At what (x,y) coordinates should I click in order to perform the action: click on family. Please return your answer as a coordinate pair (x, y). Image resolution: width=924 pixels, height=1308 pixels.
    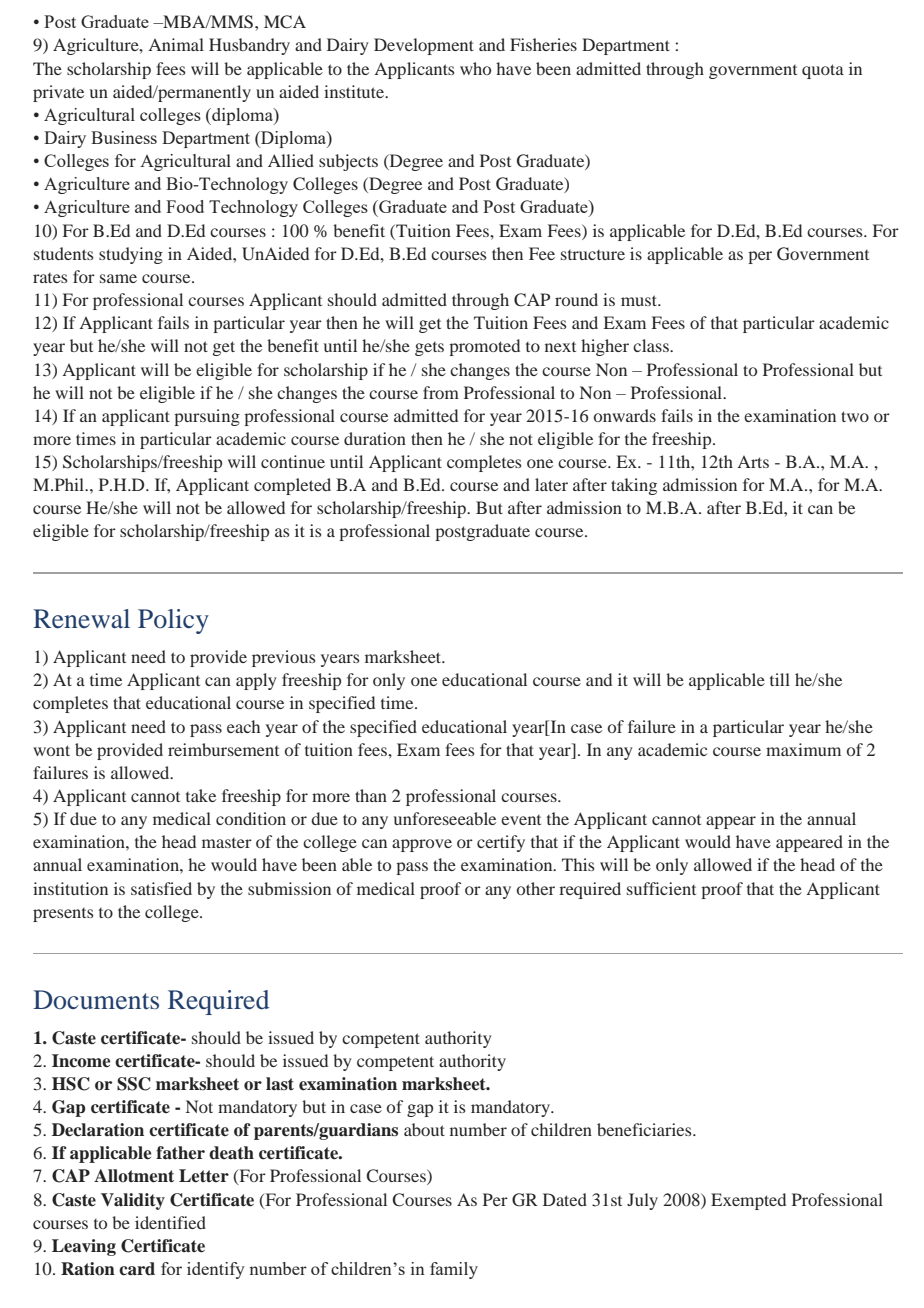
    Looking at the image, I should click on (454, 1270).
